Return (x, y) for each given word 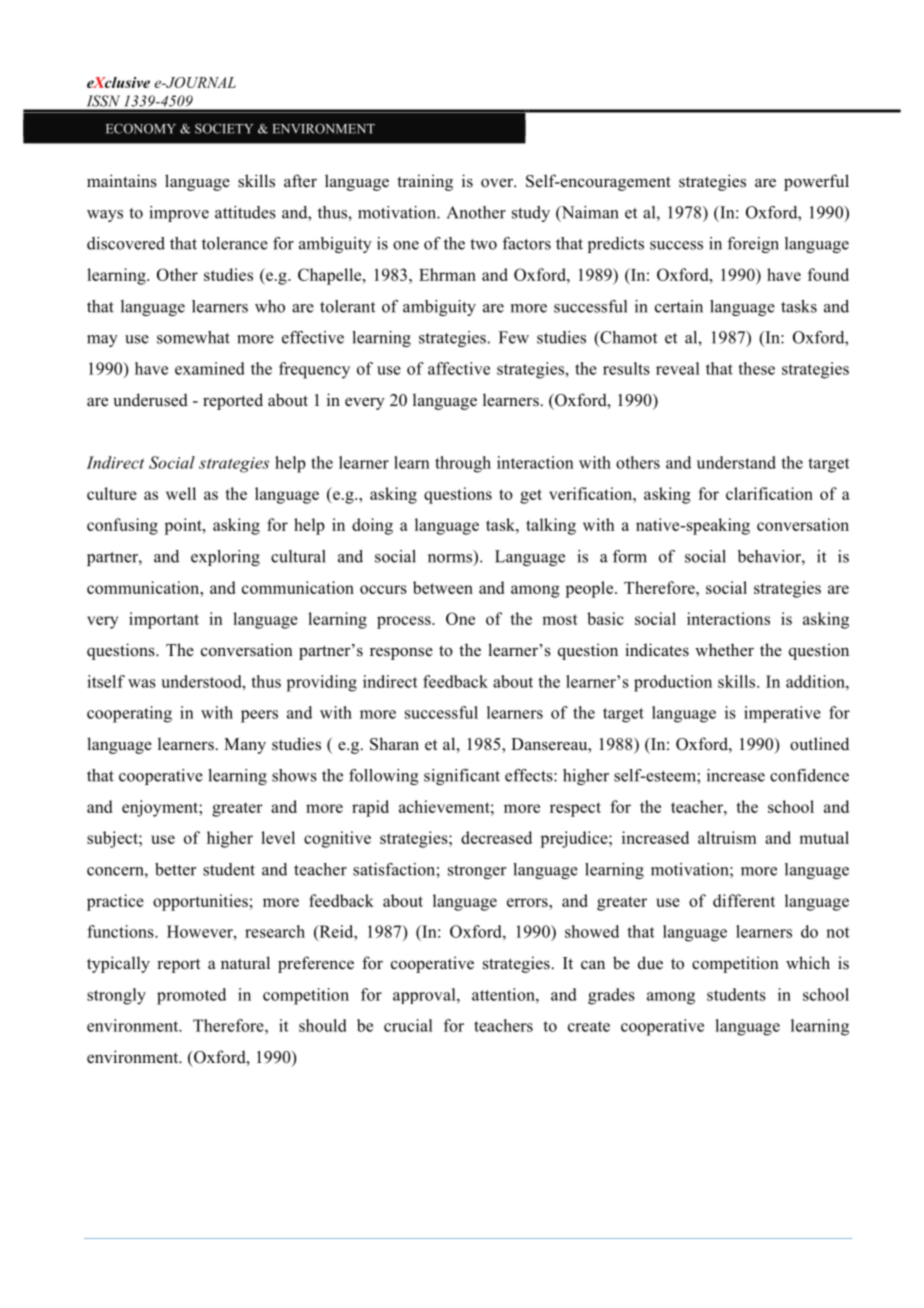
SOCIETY (224, 128)
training (425, 182)
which (808, 963)
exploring (225, 558)
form (630, 556)
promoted (191, 996)
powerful (816, 182)
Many (245, 746)
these (756, 368)
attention (504, 994)
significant (462, 777)
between (443, 587)
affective (459, 368)
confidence (809, 775)
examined (210, 368)
